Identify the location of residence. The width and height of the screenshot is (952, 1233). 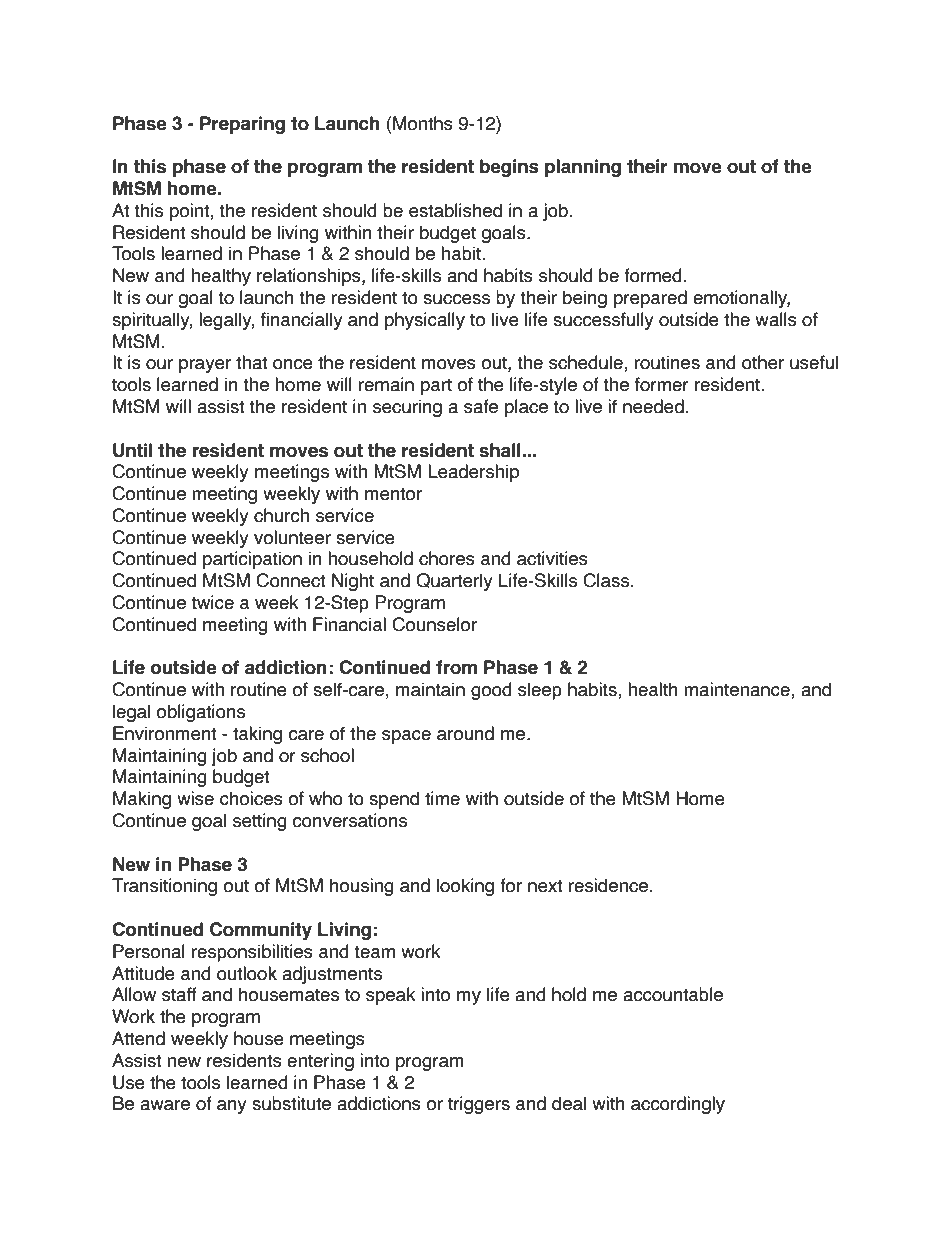
(608, 885).
